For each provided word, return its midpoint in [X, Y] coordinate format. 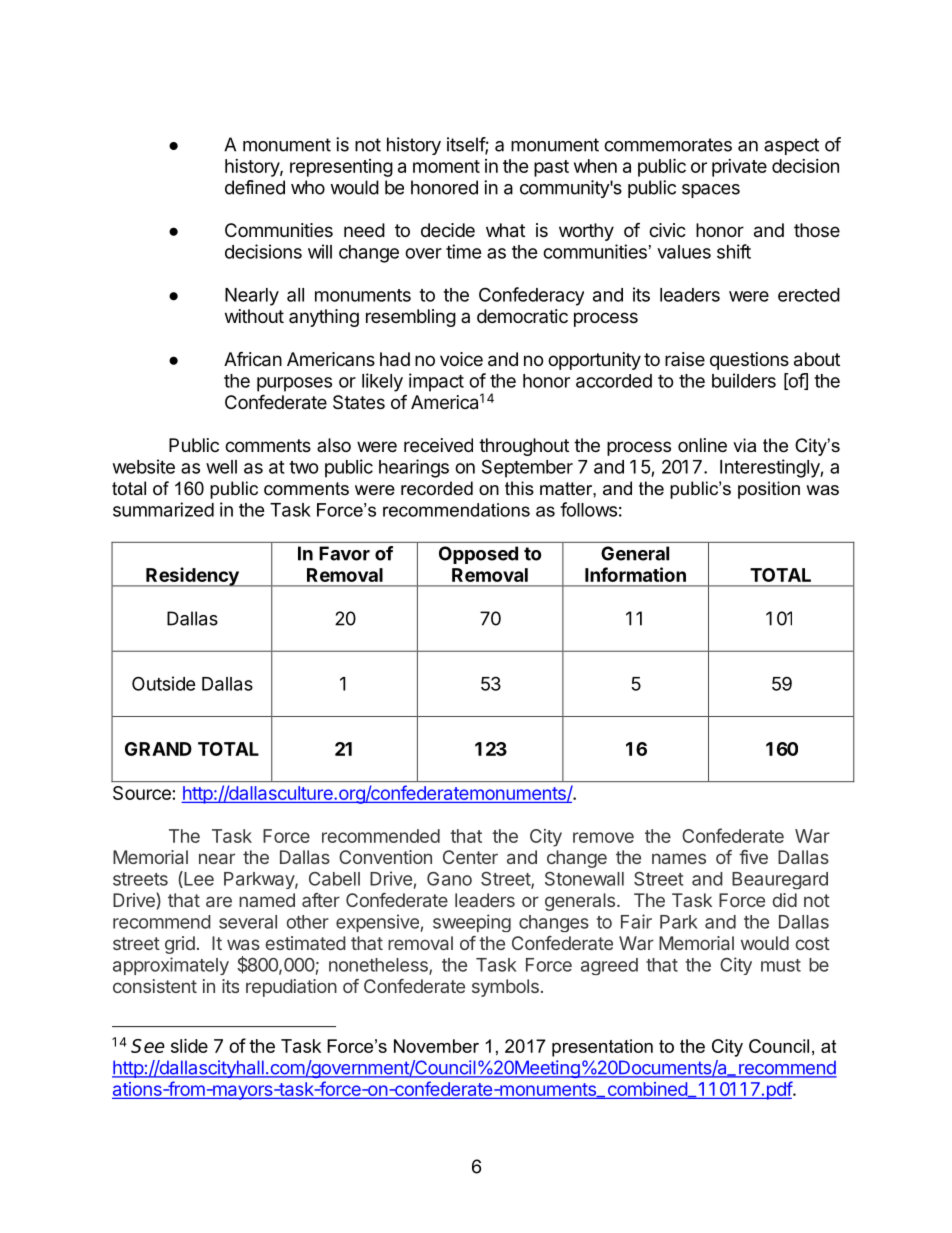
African [253, 359]
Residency [192, 577]
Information [635, 574]
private [739, 168]
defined [255, 187]
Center [470, 857]
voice [461, 359]
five [753, 857]
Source [142, 793]
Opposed [478, 555]
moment [446, 166]
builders [744, 380]
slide [189, 1045]
